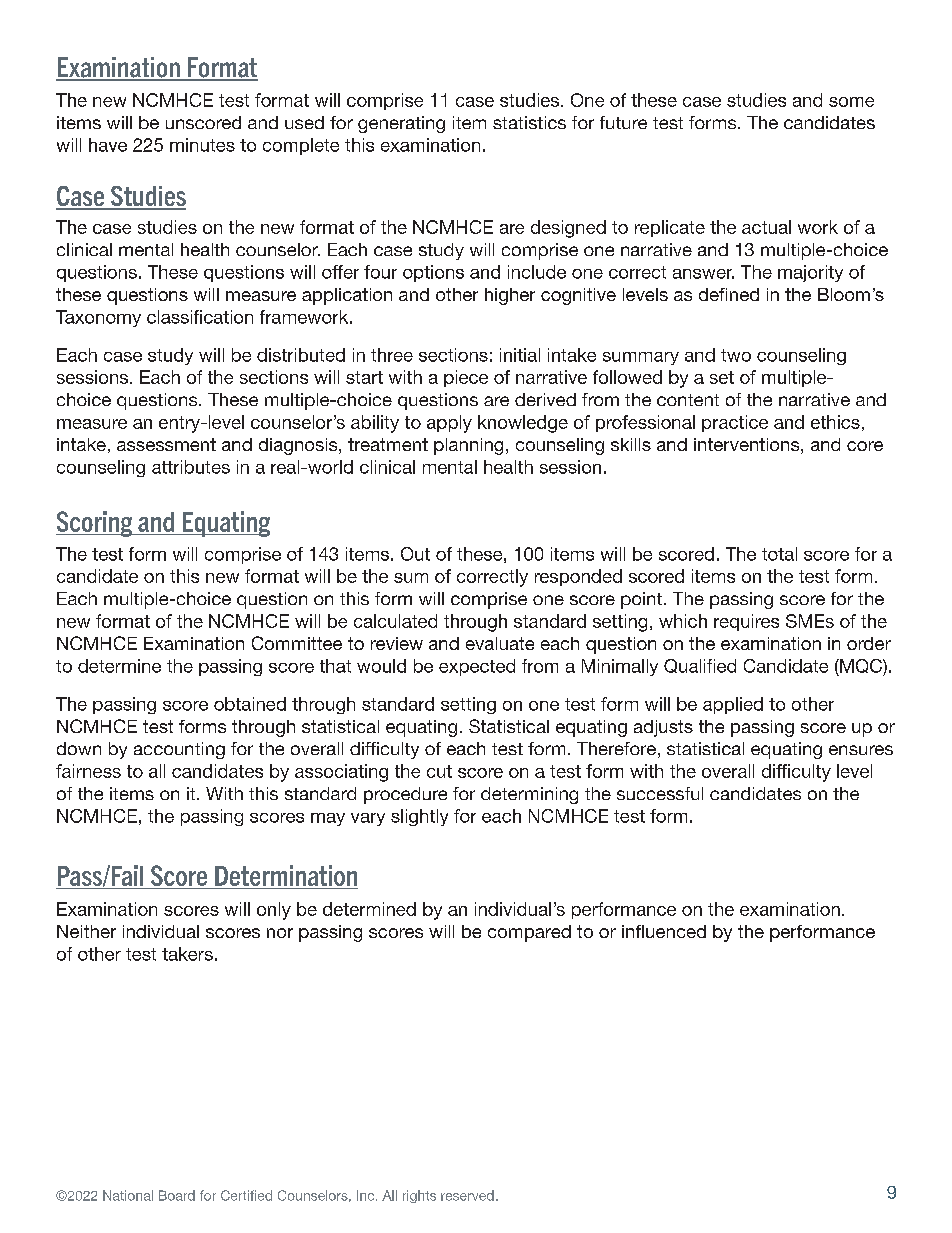 Image resolution: width=952 pixels, height=1233 pixels. What do you see at coordinates (415, 554) in the image?
I see `Out` at bounding box center [415, 554].
